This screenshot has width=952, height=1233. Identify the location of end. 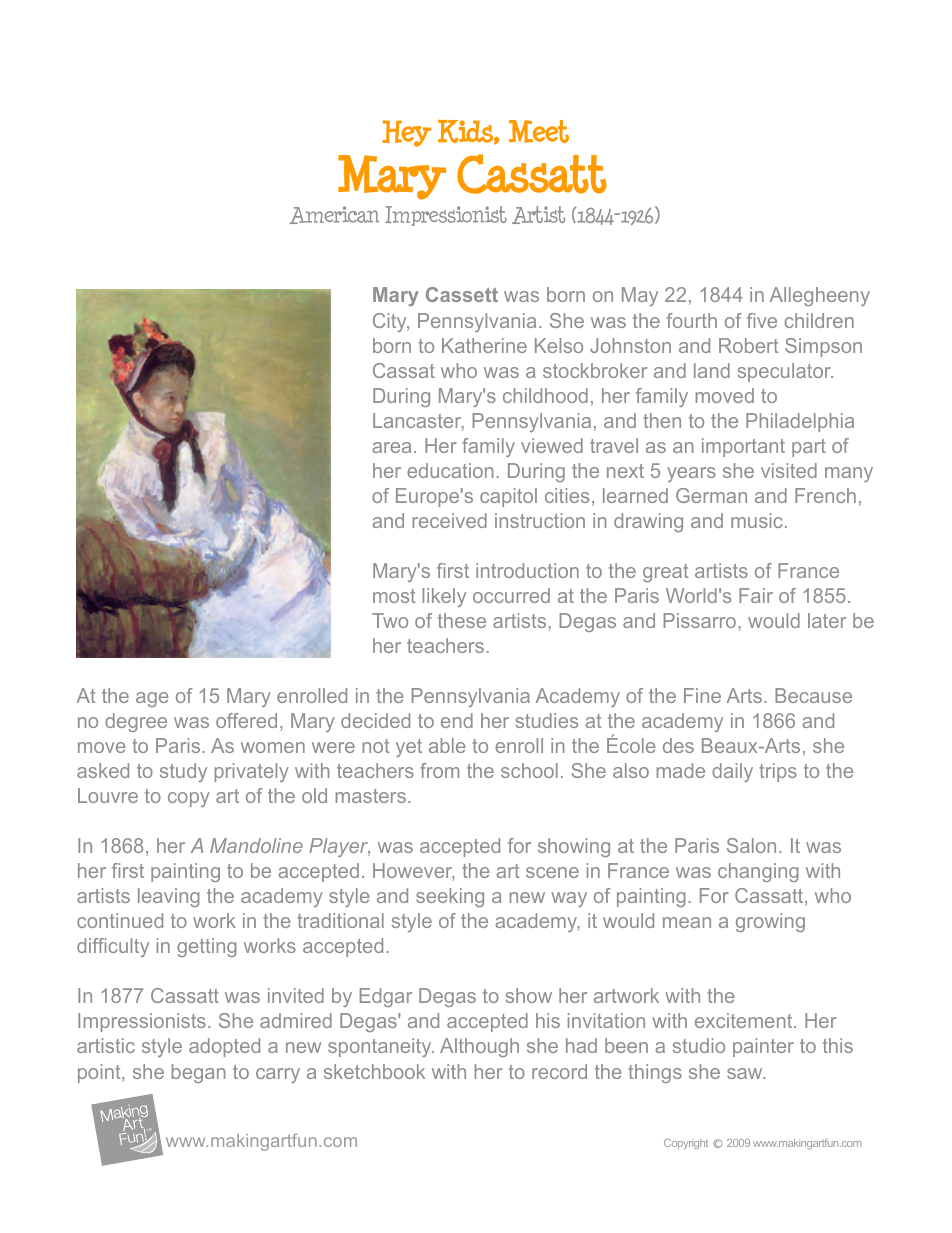
(457, 720).
